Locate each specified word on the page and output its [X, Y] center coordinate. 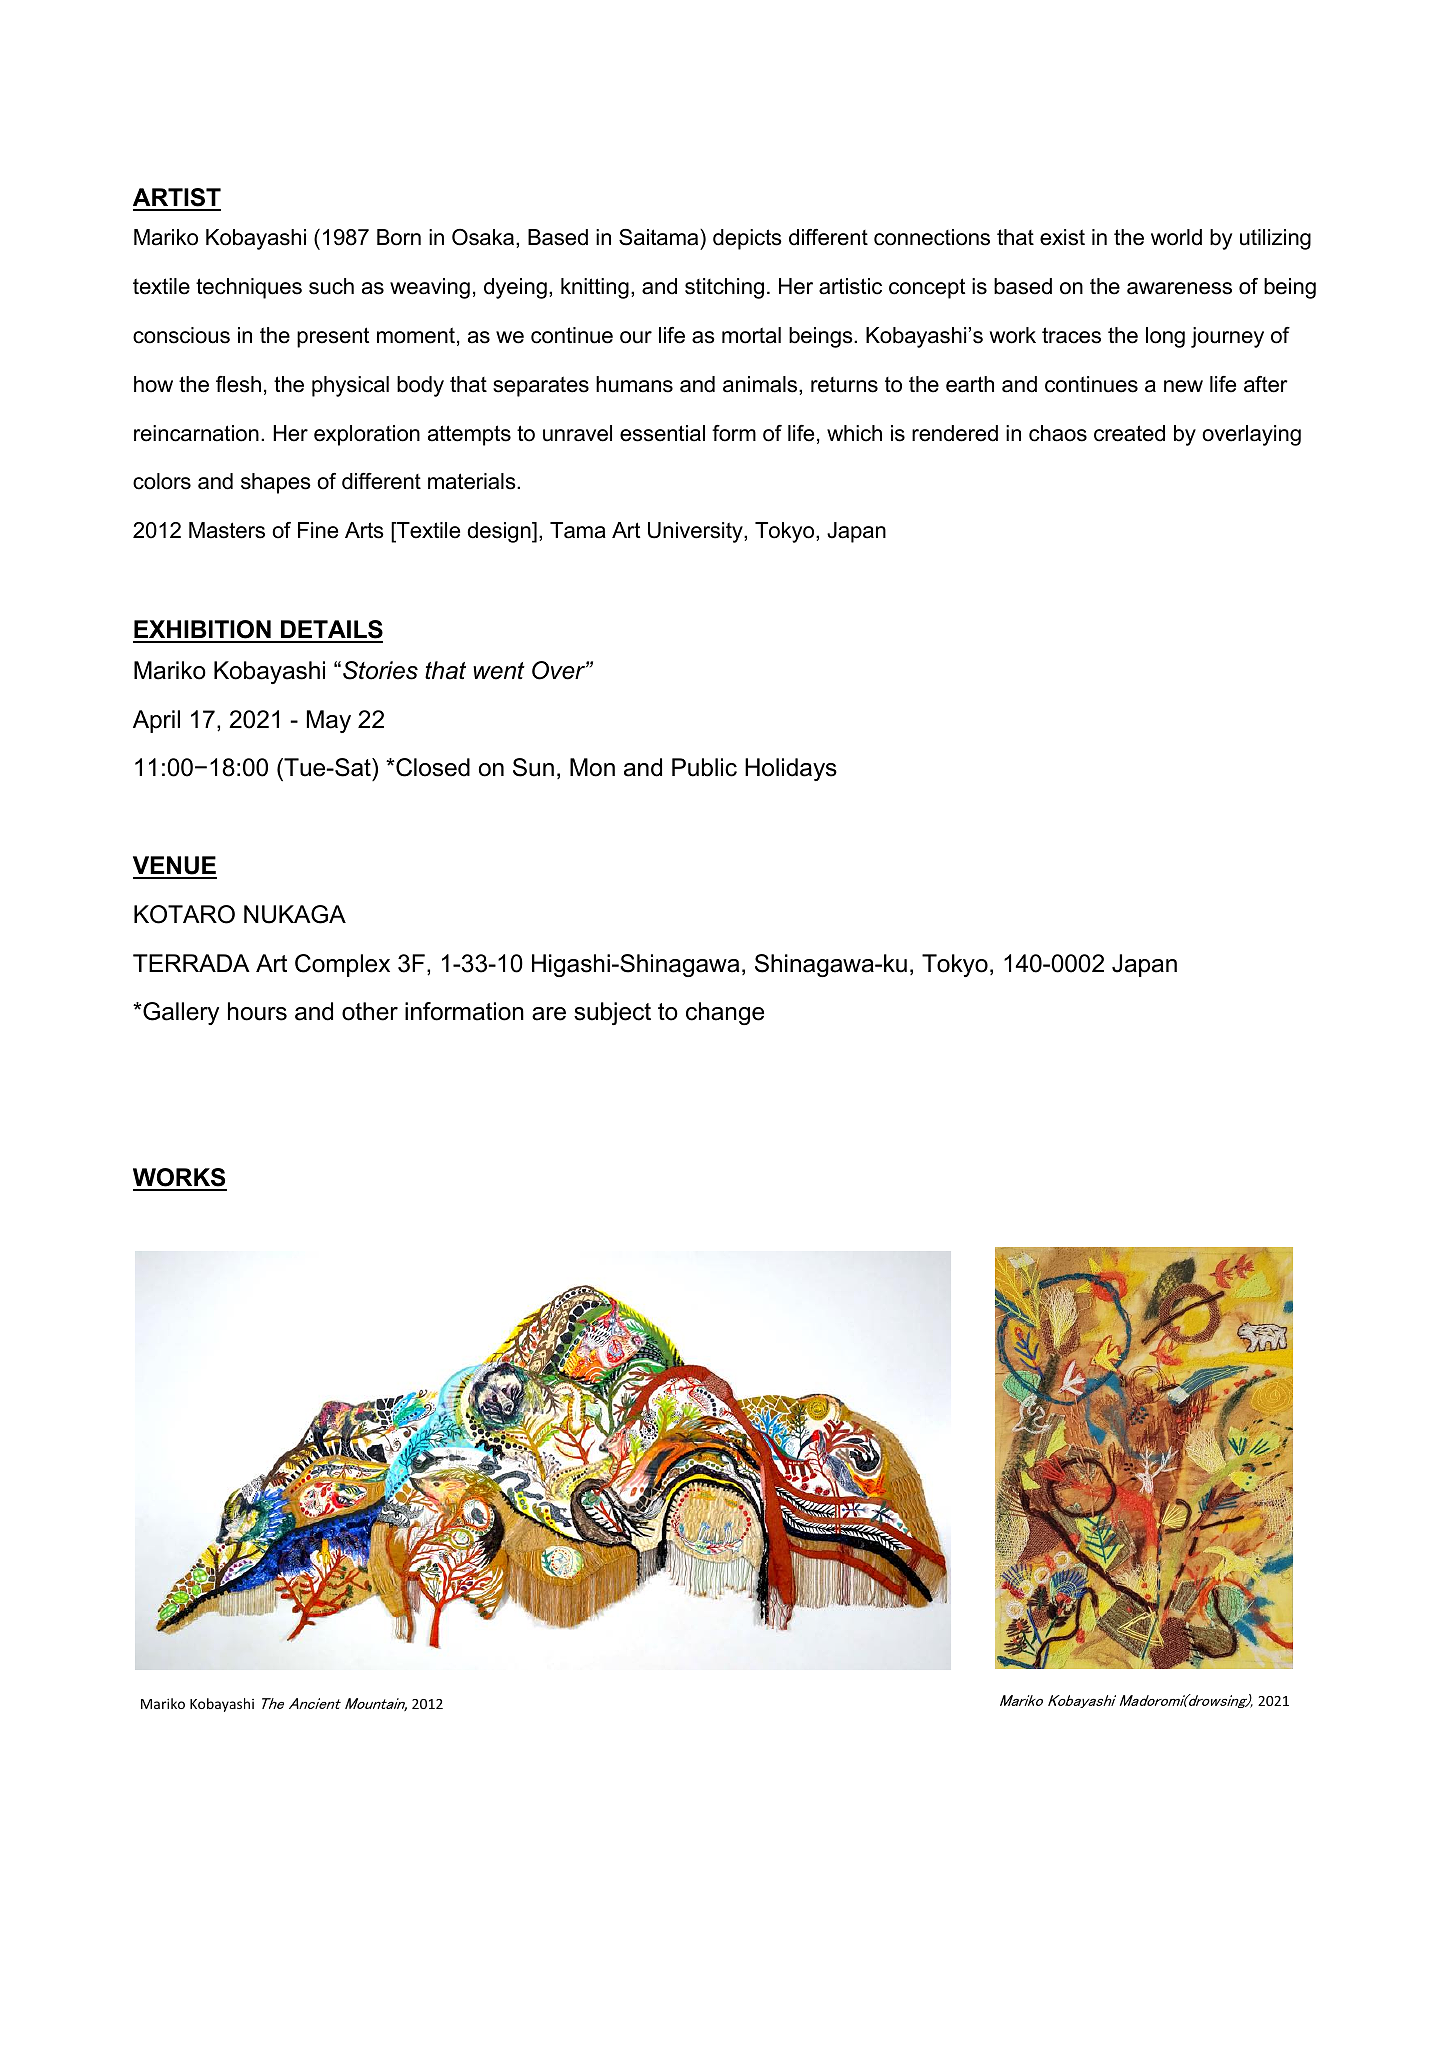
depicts [747, 239]
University [696, 532]
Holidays [791, 769]
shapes [276, 483]
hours [257, 1011]
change [725, 1013]
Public [704, 767]
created [1129, 433]
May [329, 721]
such [331, 286]
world [1176, 237]
